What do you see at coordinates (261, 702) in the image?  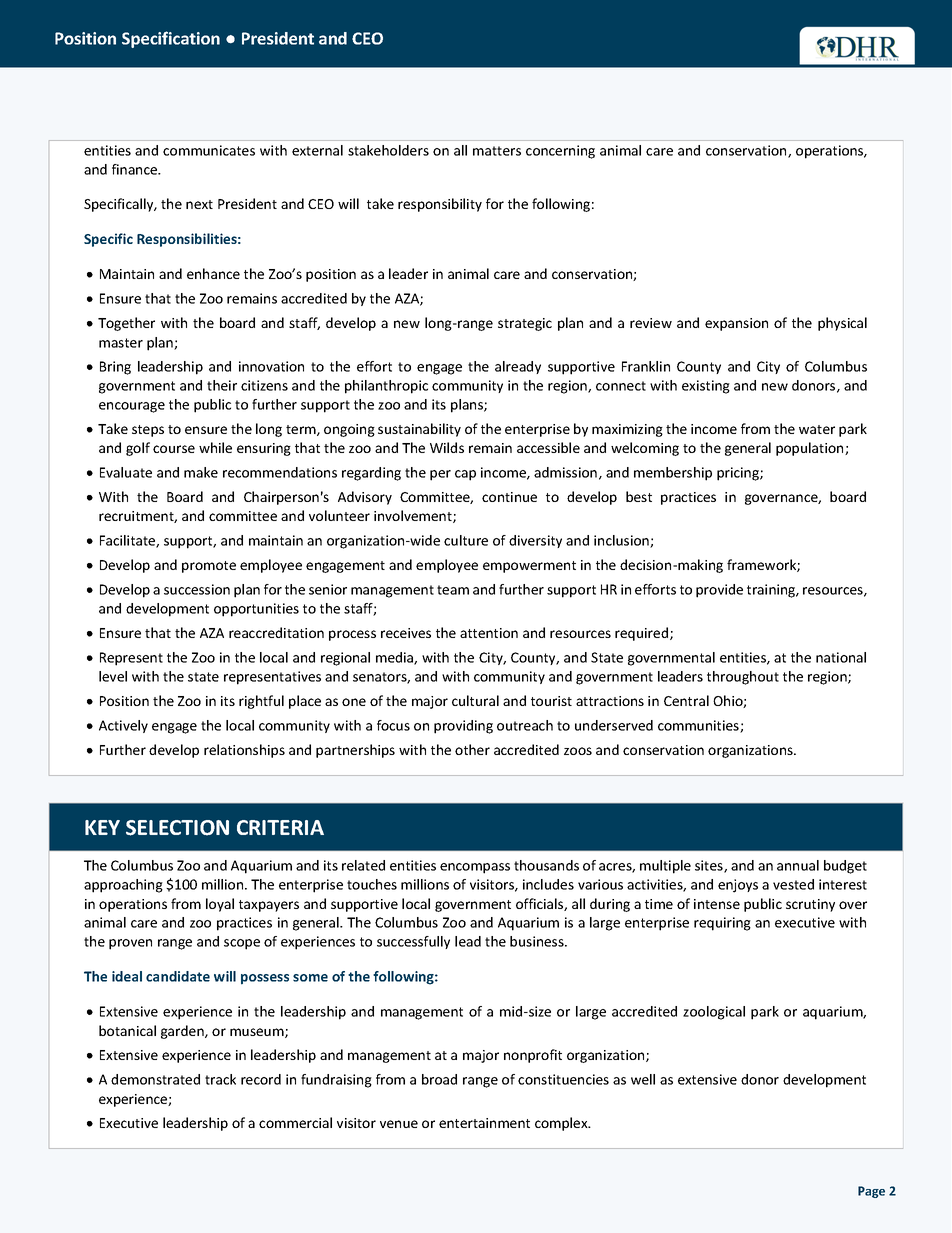 I see `rightful` at bounding box center [261, 702].
